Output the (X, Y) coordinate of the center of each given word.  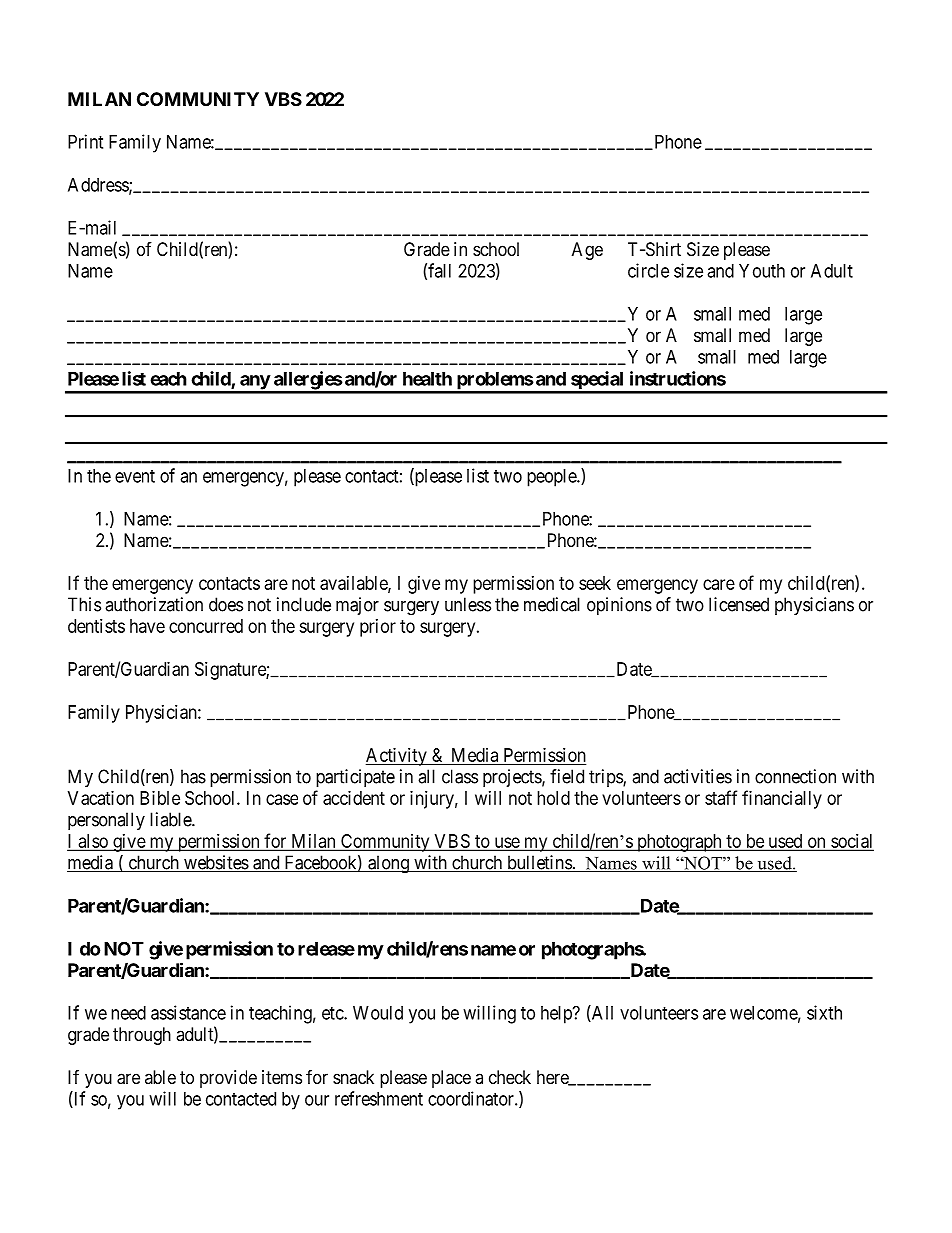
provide (228, 1079)
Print (85, 141)
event (135, 476)
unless (468, 604)
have (147, 626)
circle (648, 270)
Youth (762, 271)
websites (216, 863)
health (427, 379)
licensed (739, 604)
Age (587, 251)
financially (782, 799)
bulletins (539, 863)
